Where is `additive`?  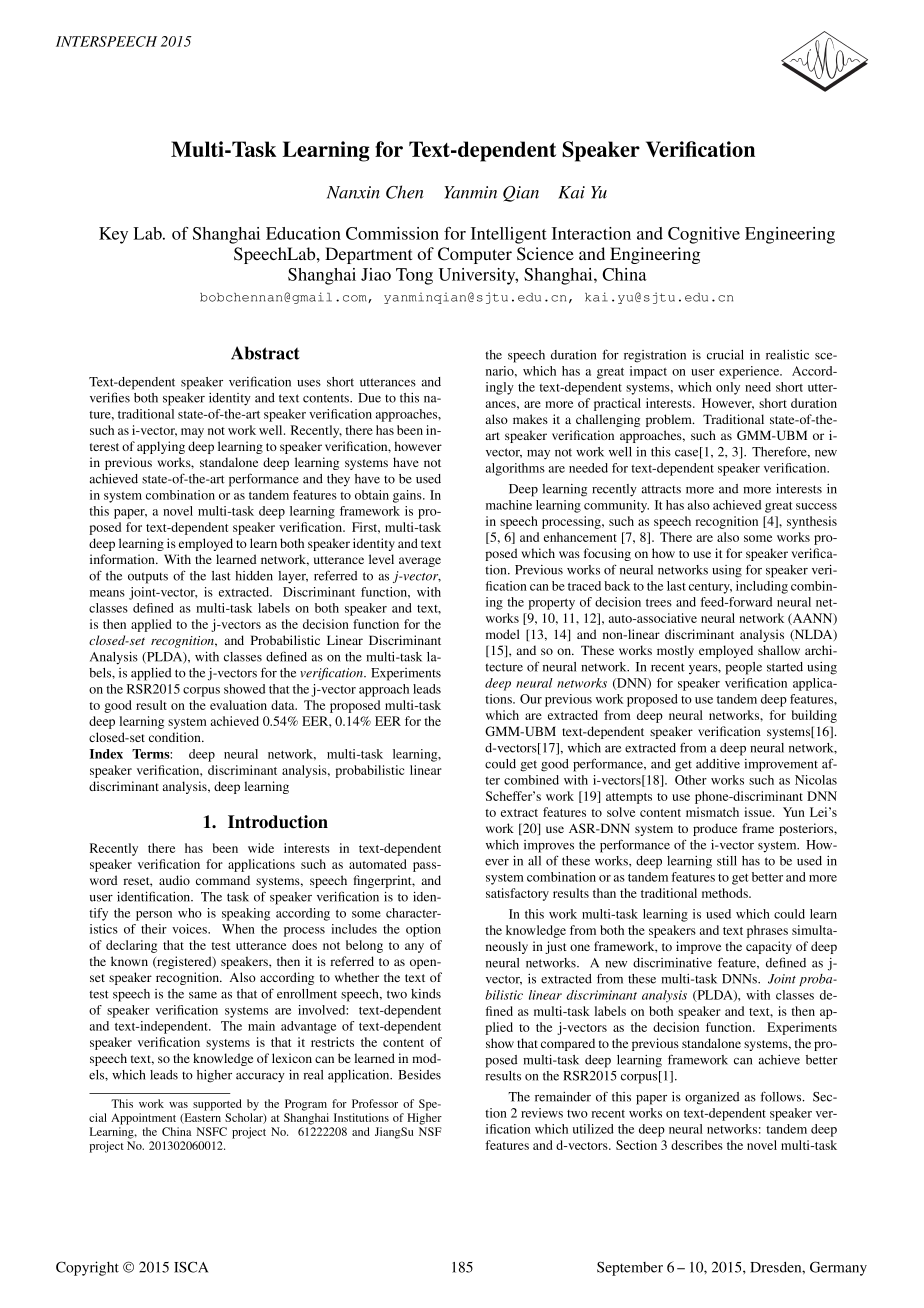
additive is located at coordinates (718, 764).
